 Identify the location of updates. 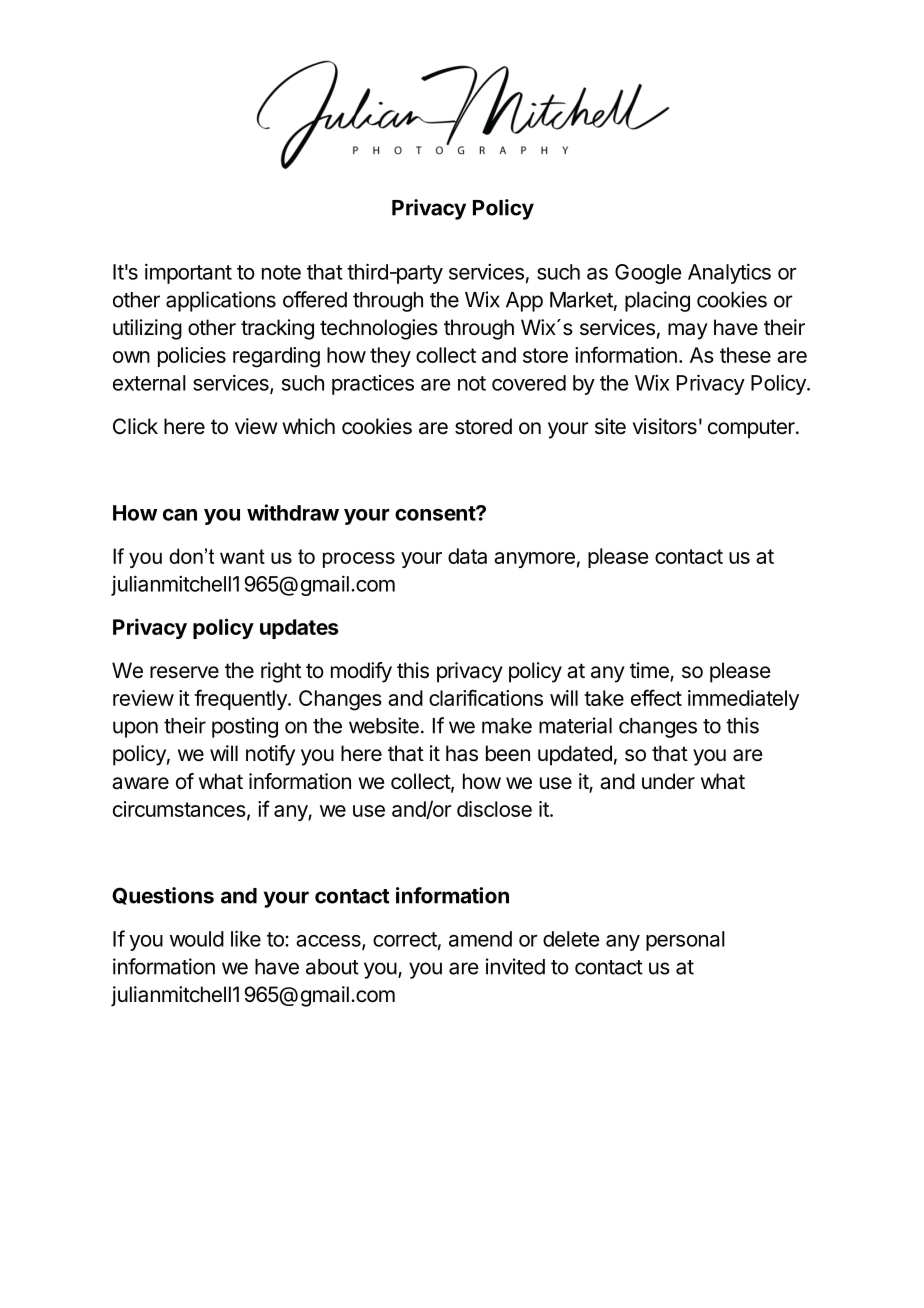
(299, 629).
